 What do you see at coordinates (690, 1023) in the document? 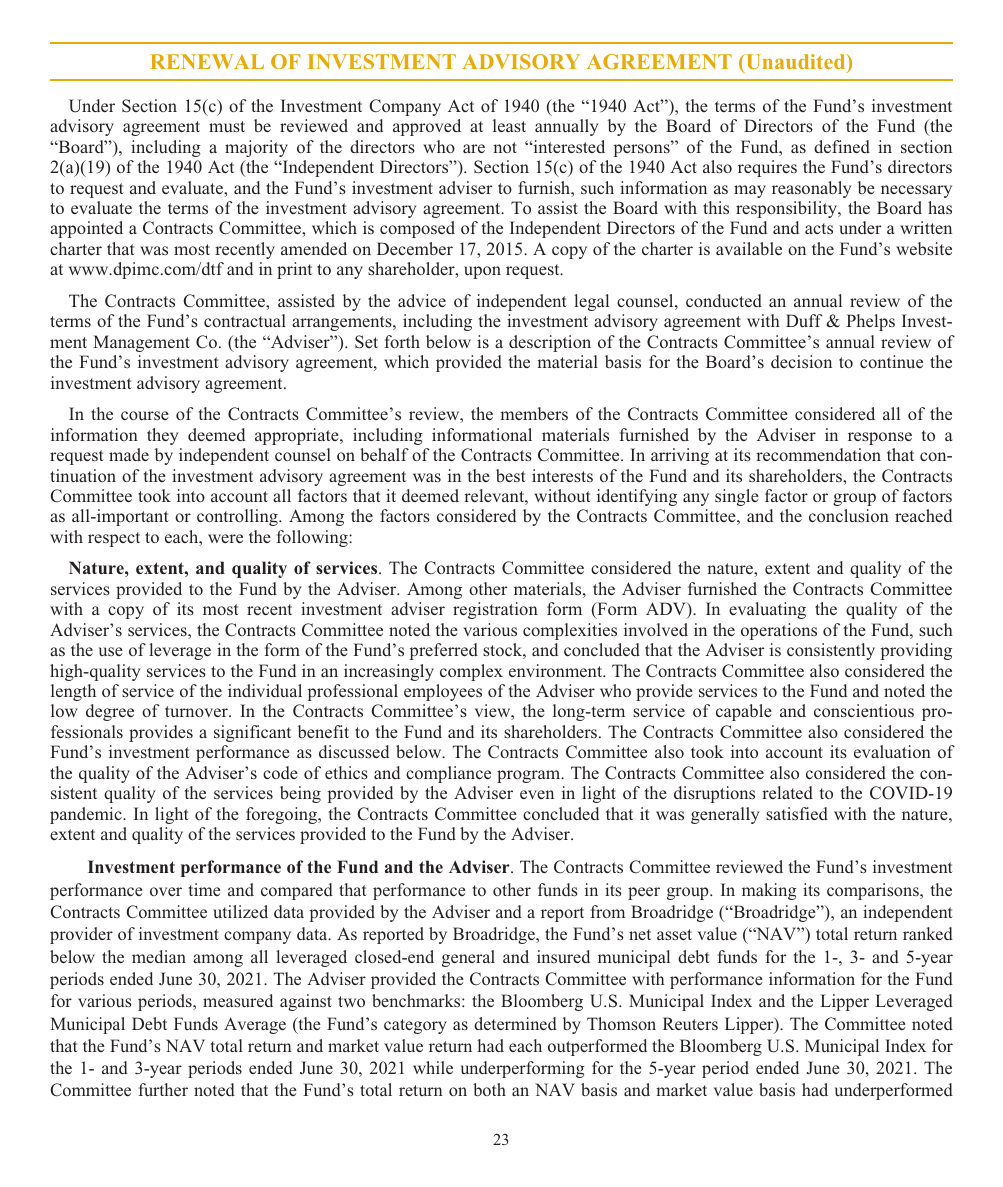
I see `Reuters` at bounding box center [690, 1023].
